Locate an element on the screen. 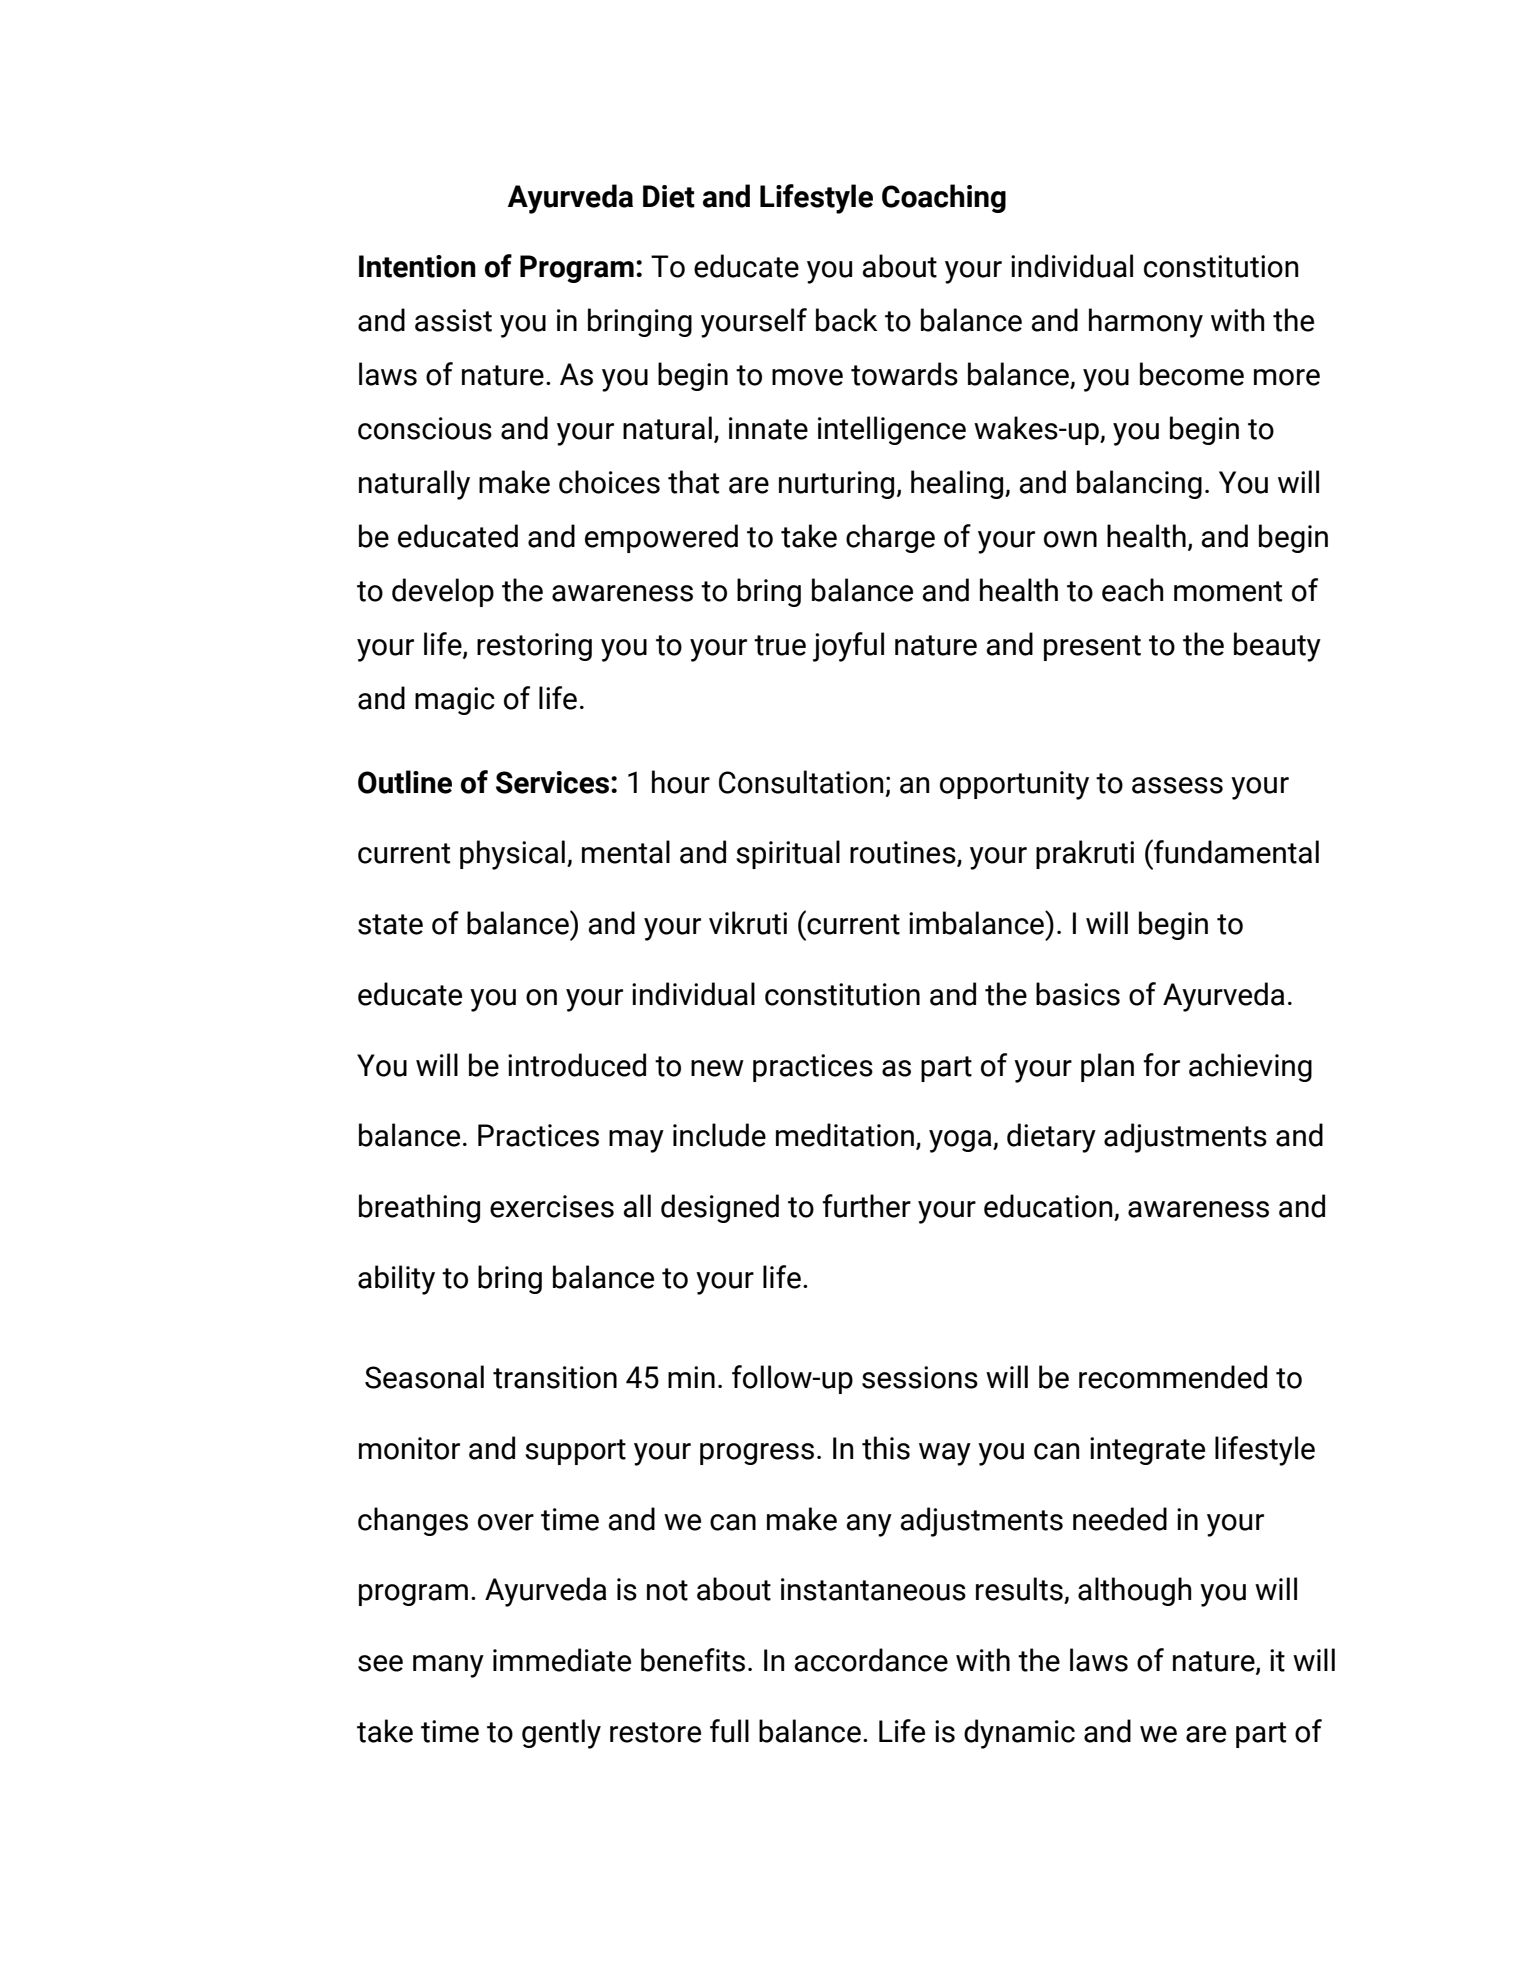 This screenshot has height=1965, width=1518. many is located at coordinates (448, 1666).
